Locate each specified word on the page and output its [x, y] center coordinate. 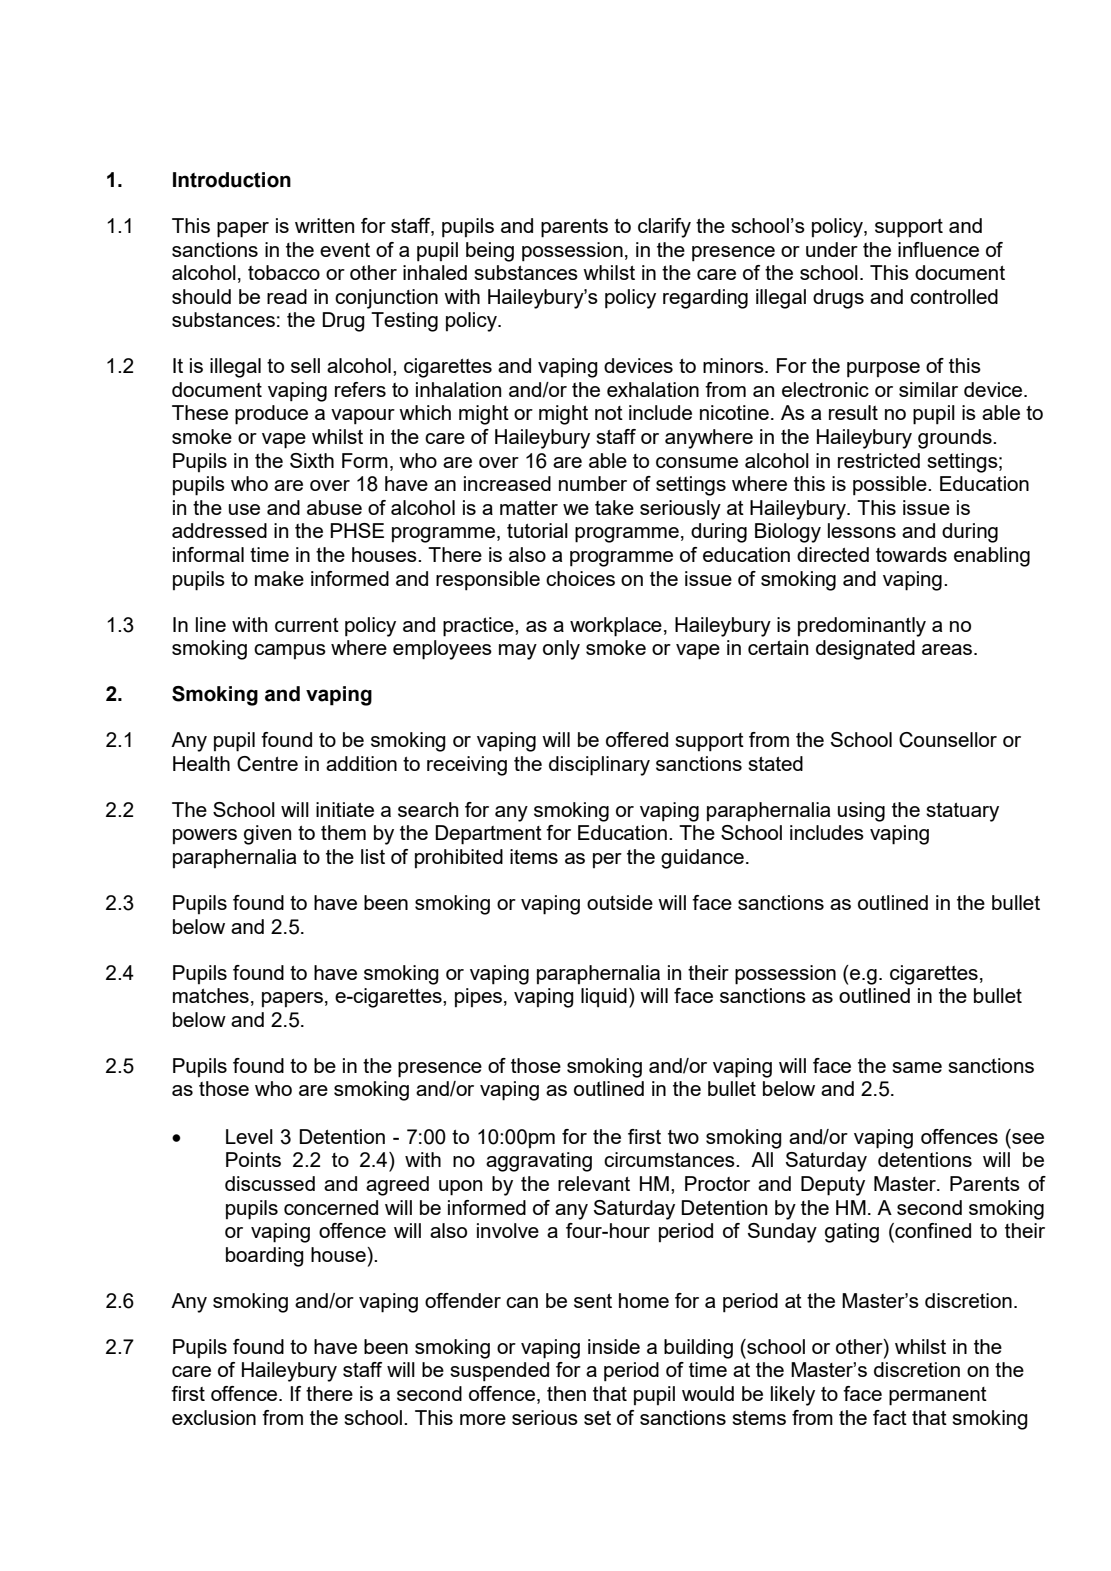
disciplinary [599, 766]
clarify [664, 228]
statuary [962, 812]
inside [614, 1346]
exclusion [214, 1417]
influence [938, 249]
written [324, 225]
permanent [938, 1396]
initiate [345, 809]
